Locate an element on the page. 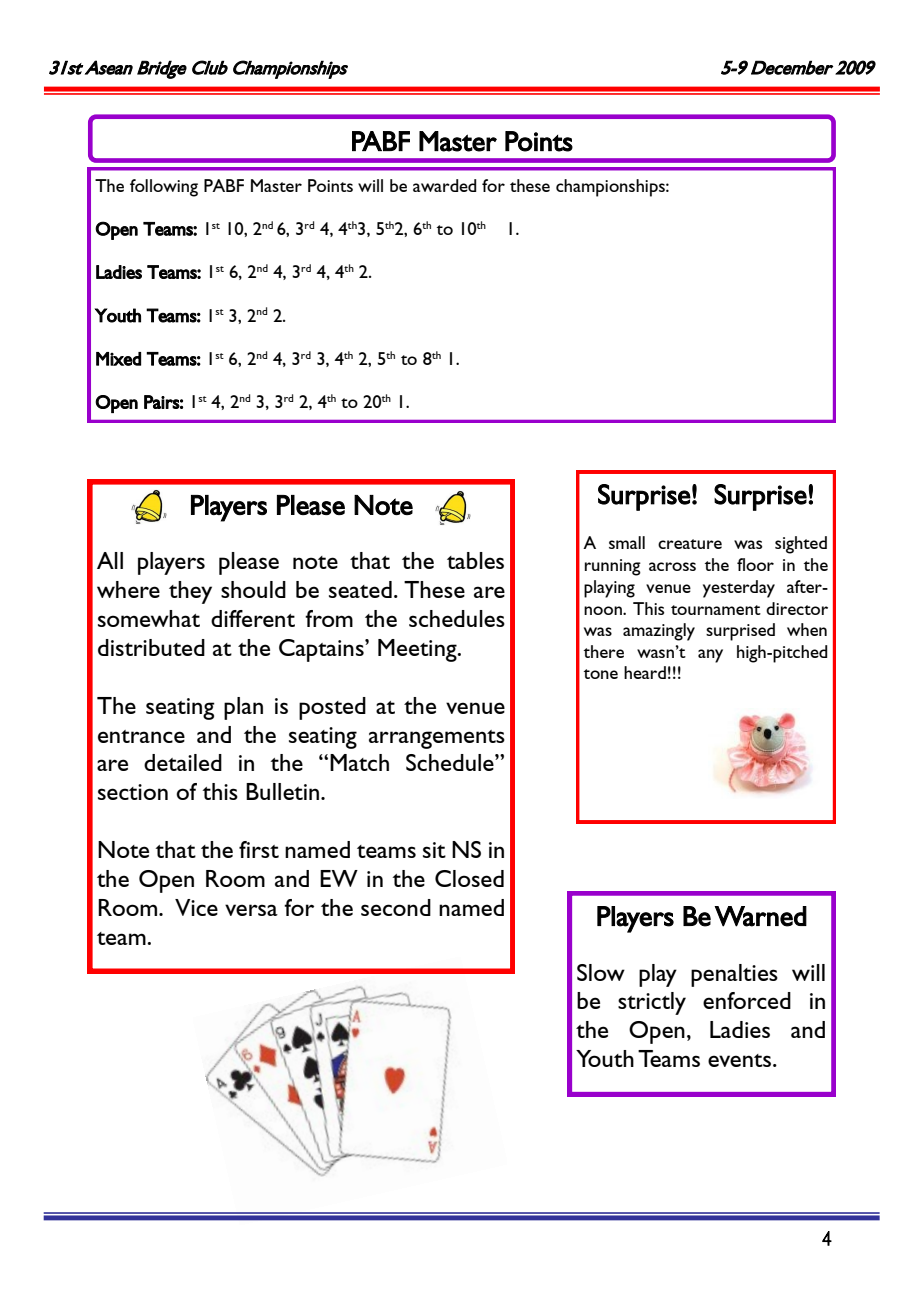 The width and height of the page is (924, 1308). second is located at coordinates (396, 907).
